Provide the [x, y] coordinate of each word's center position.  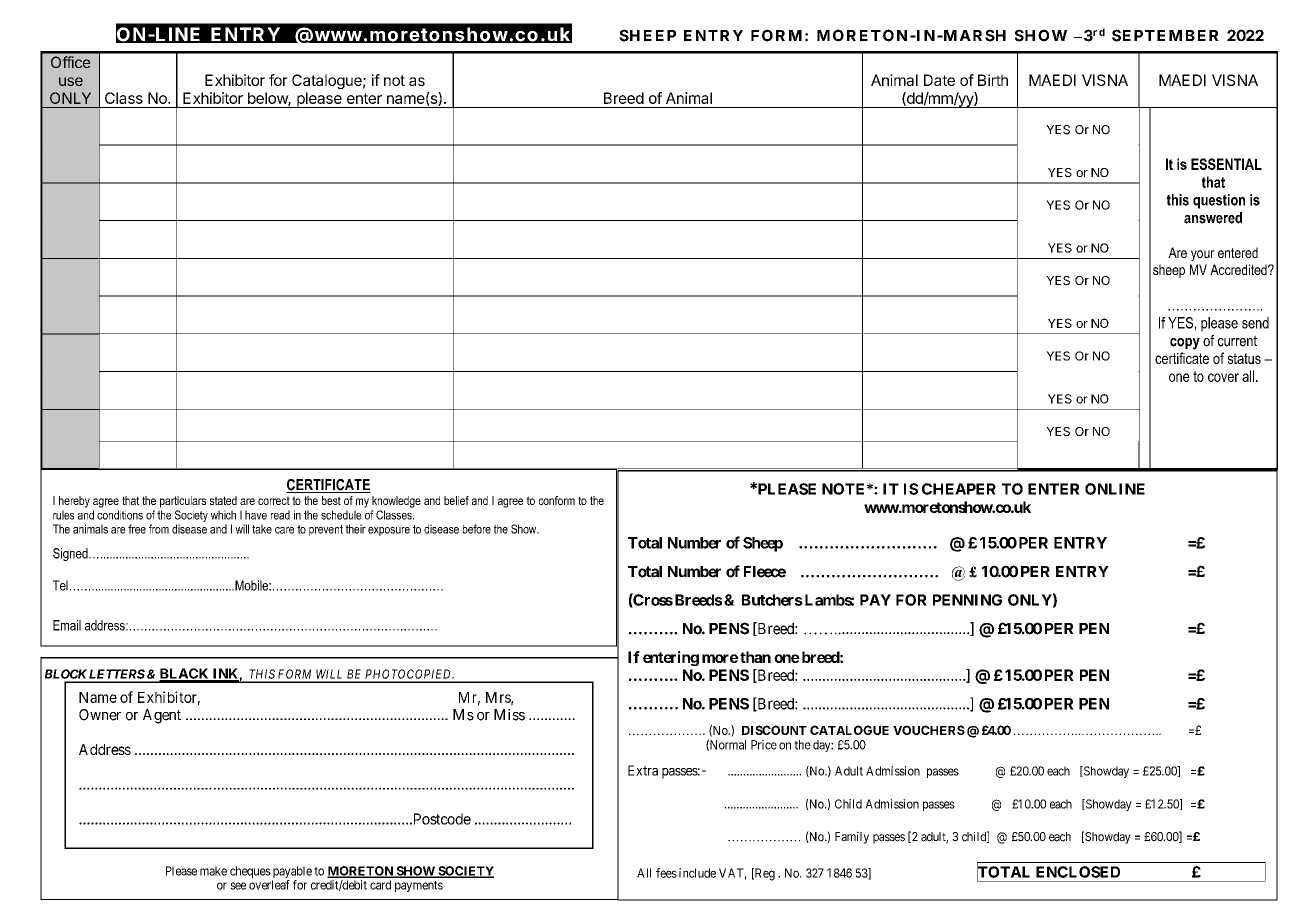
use [71, 81]
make [213, 871]
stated [223, 500]
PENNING [967, 600]
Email [67, 625]
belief [456, 500]
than [755, 657]
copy [1185, 344]
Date [939, 80]
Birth [993, 80]
